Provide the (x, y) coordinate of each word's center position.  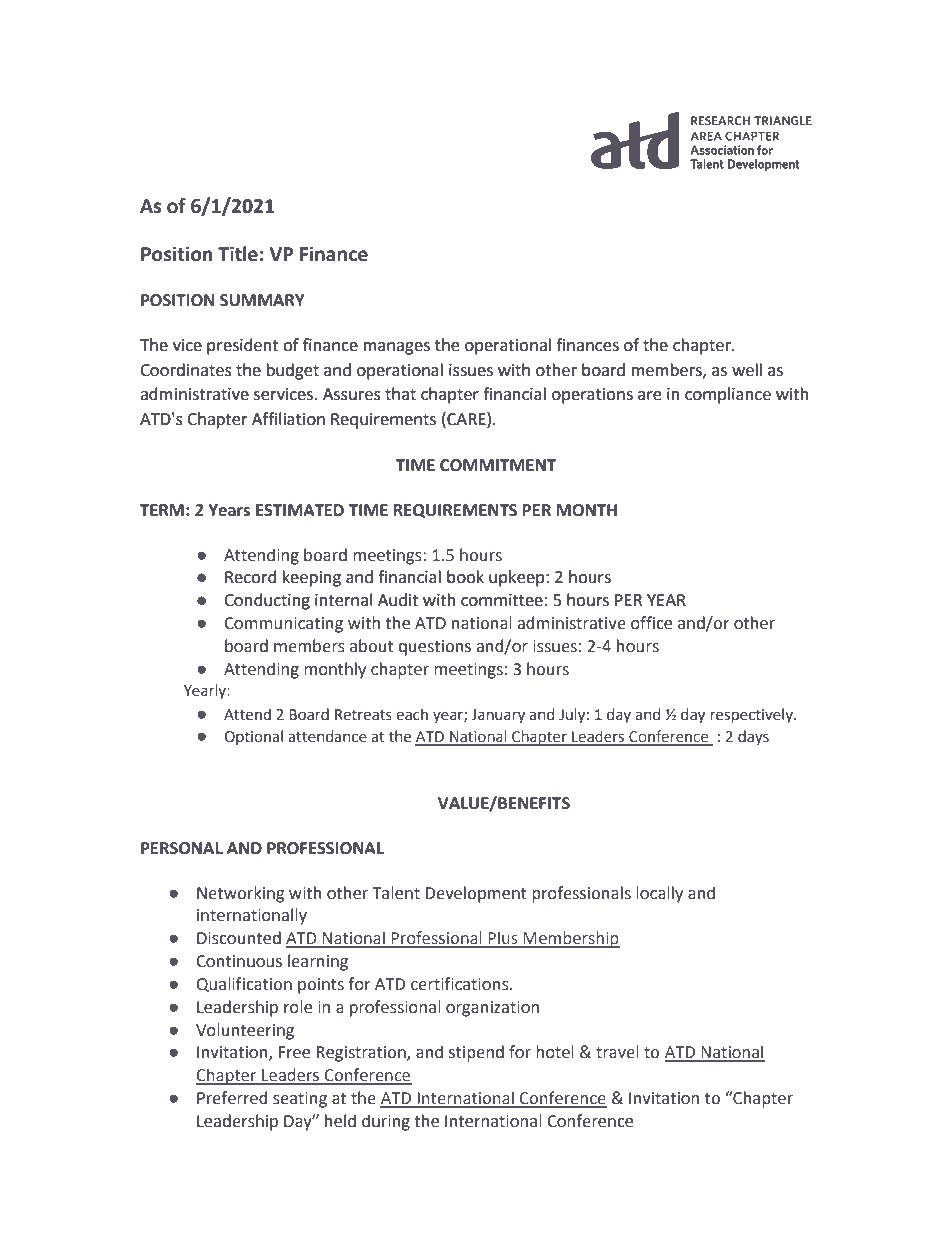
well (747, 370)
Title (238, 254)
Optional (253, 737)
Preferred (232, 1098)
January (498, 716)
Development (476, 894)
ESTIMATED (300, 510)
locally (659, 894)
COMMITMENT (498, 465)
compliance (728, 395)
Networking (240, 894)
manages (397, 348)
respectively (753, 715)
